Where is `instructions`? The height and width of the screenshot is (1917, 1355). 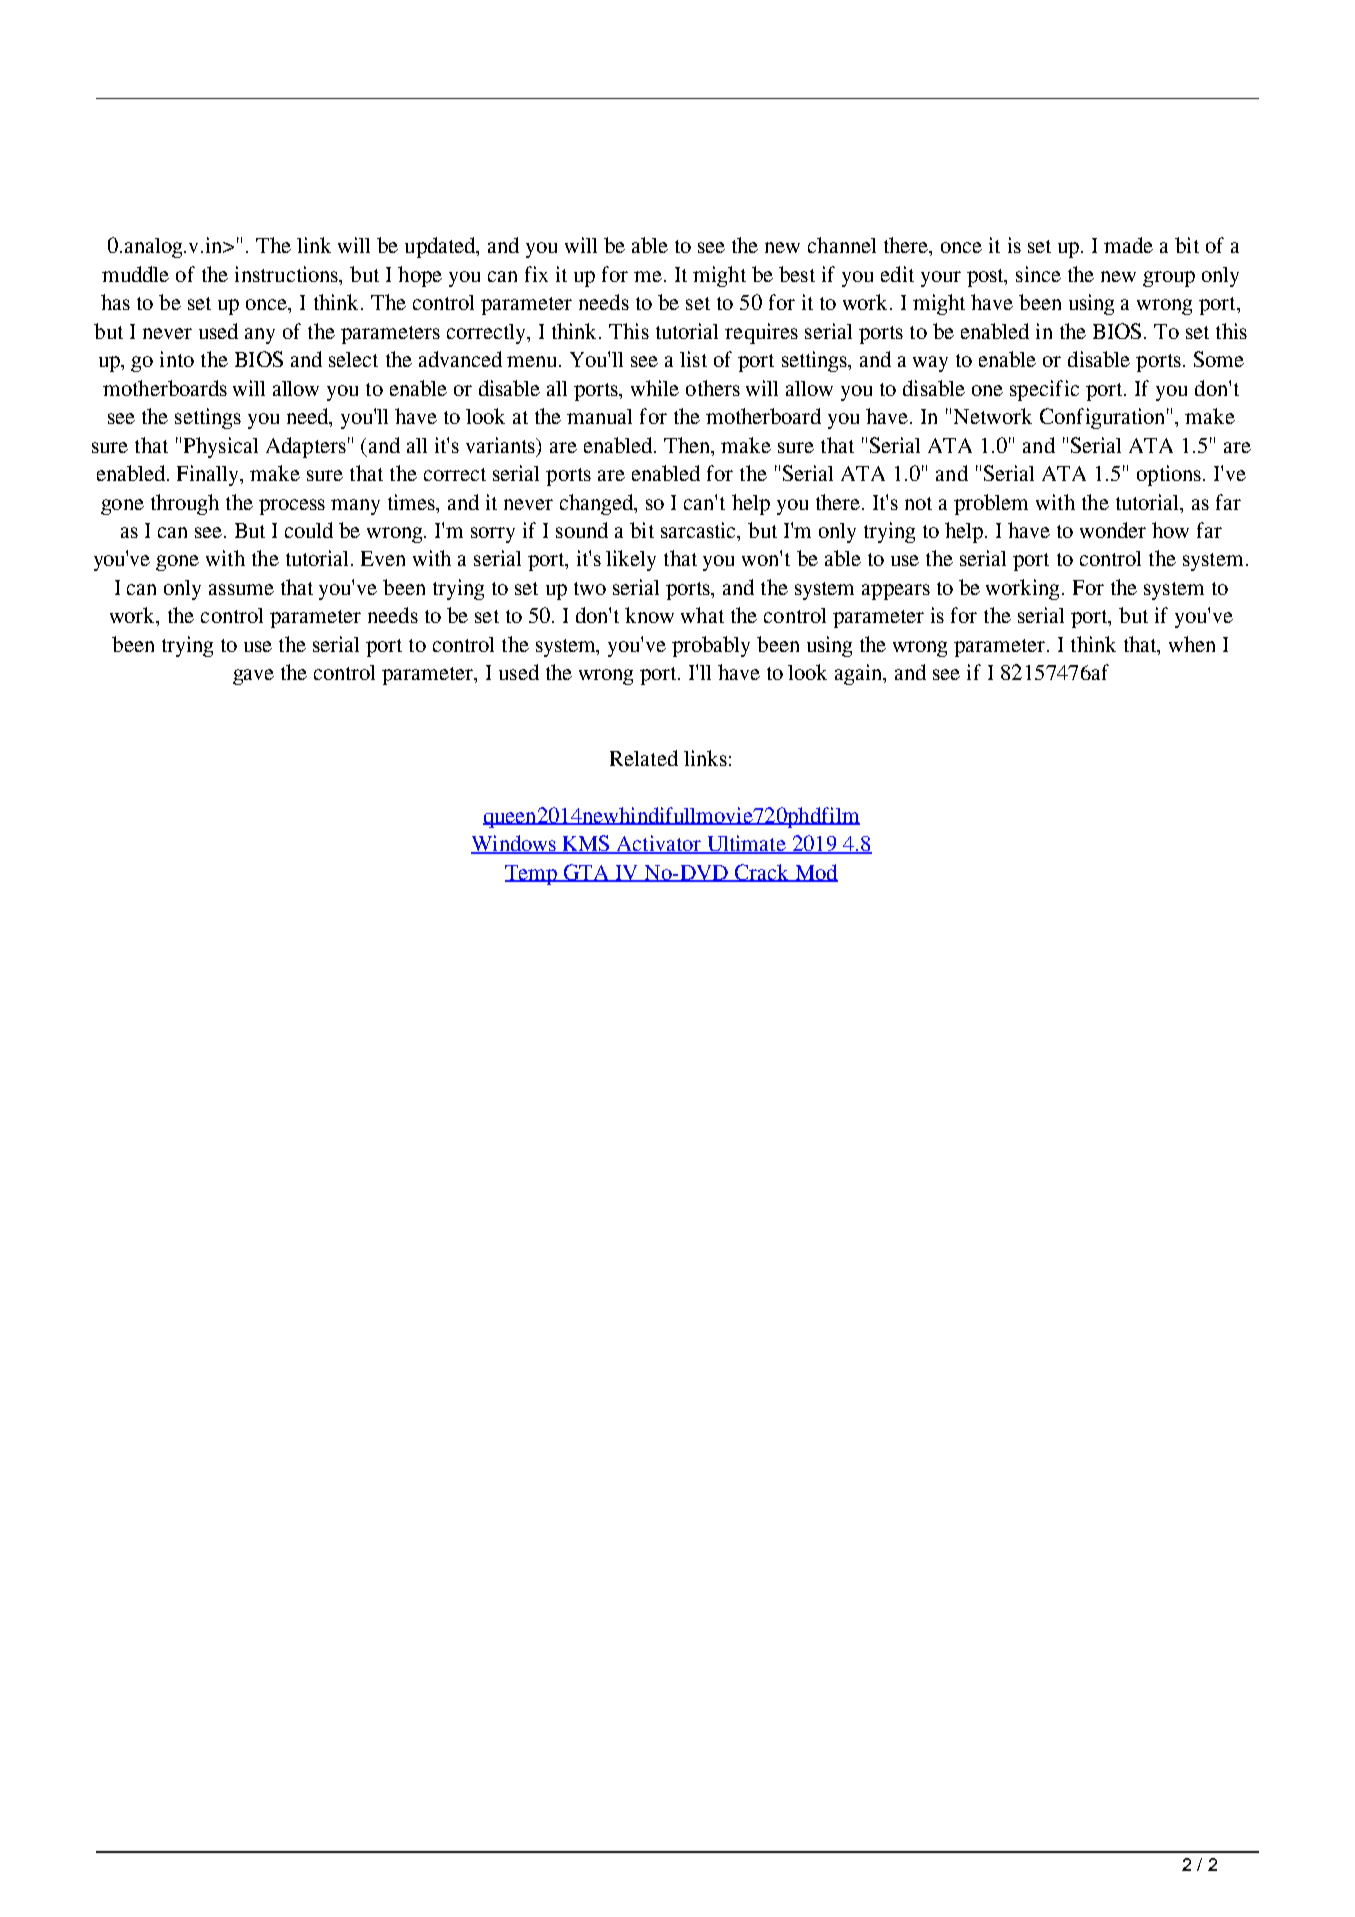 instructions is located at coordinates (288, 275).
